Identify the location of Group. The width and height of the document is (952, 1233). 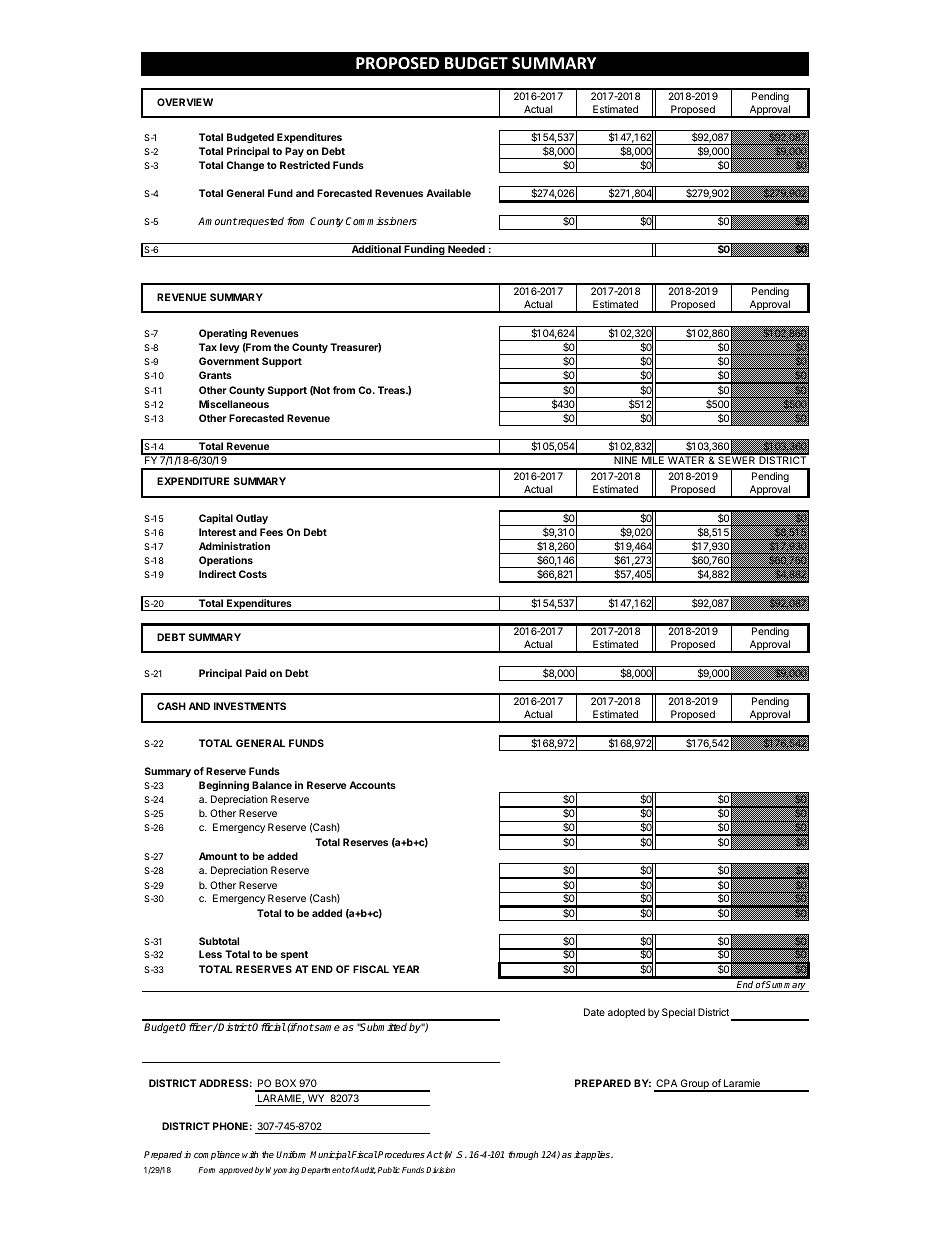
(695, 1085).
